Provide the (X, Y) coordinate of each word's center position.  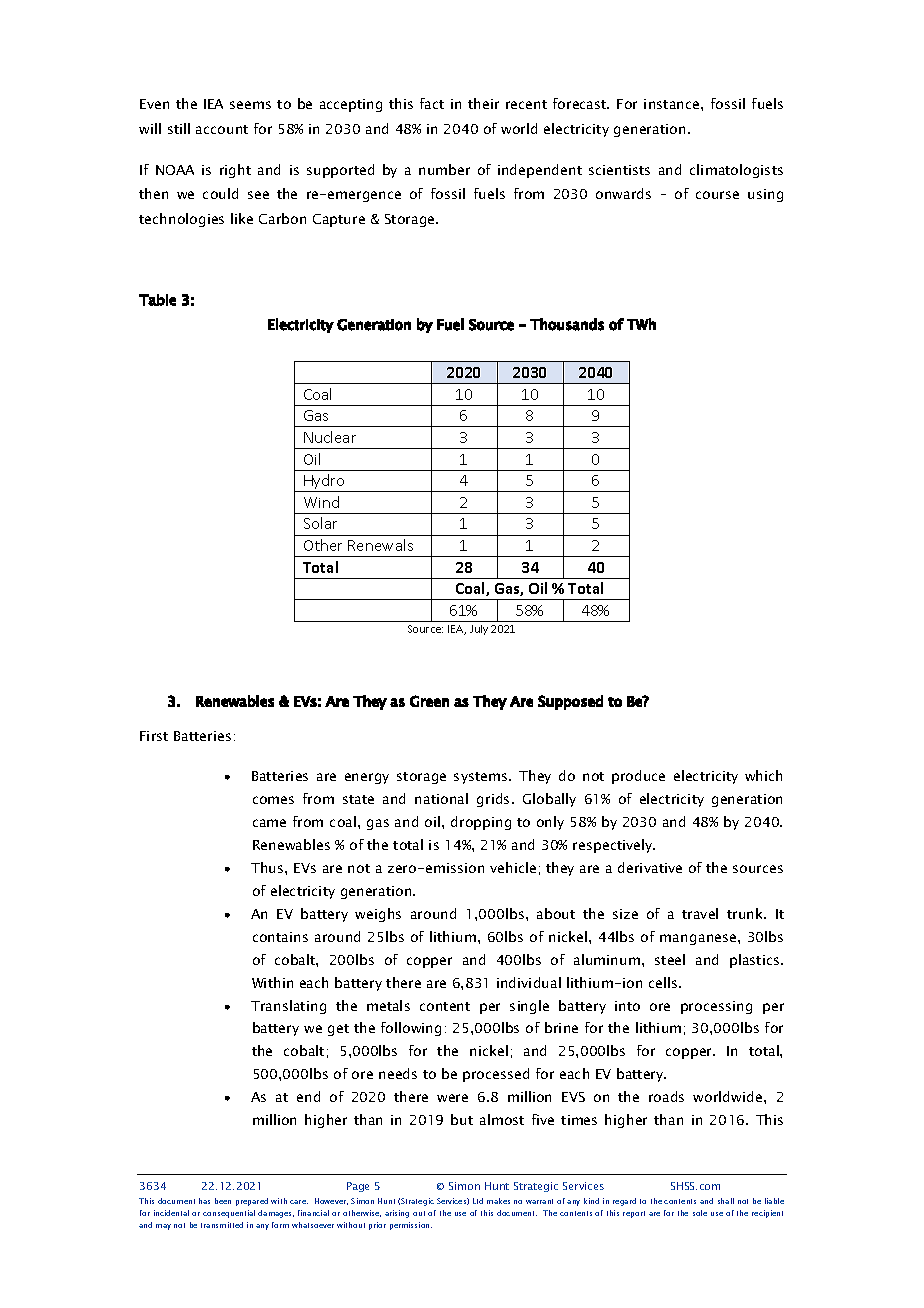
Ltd (478, 1201)
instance (673, 104)
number (444, 169)
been (223, 1201)
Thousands (567, 324)
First (154, 736)
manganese (699, 939)
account (222, 129)
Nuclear (330, 437)
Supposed (570, 702)
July (479, 630)
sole (700, 1213)
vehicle (513, 867)
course (717, 195)
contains (280, 937)
